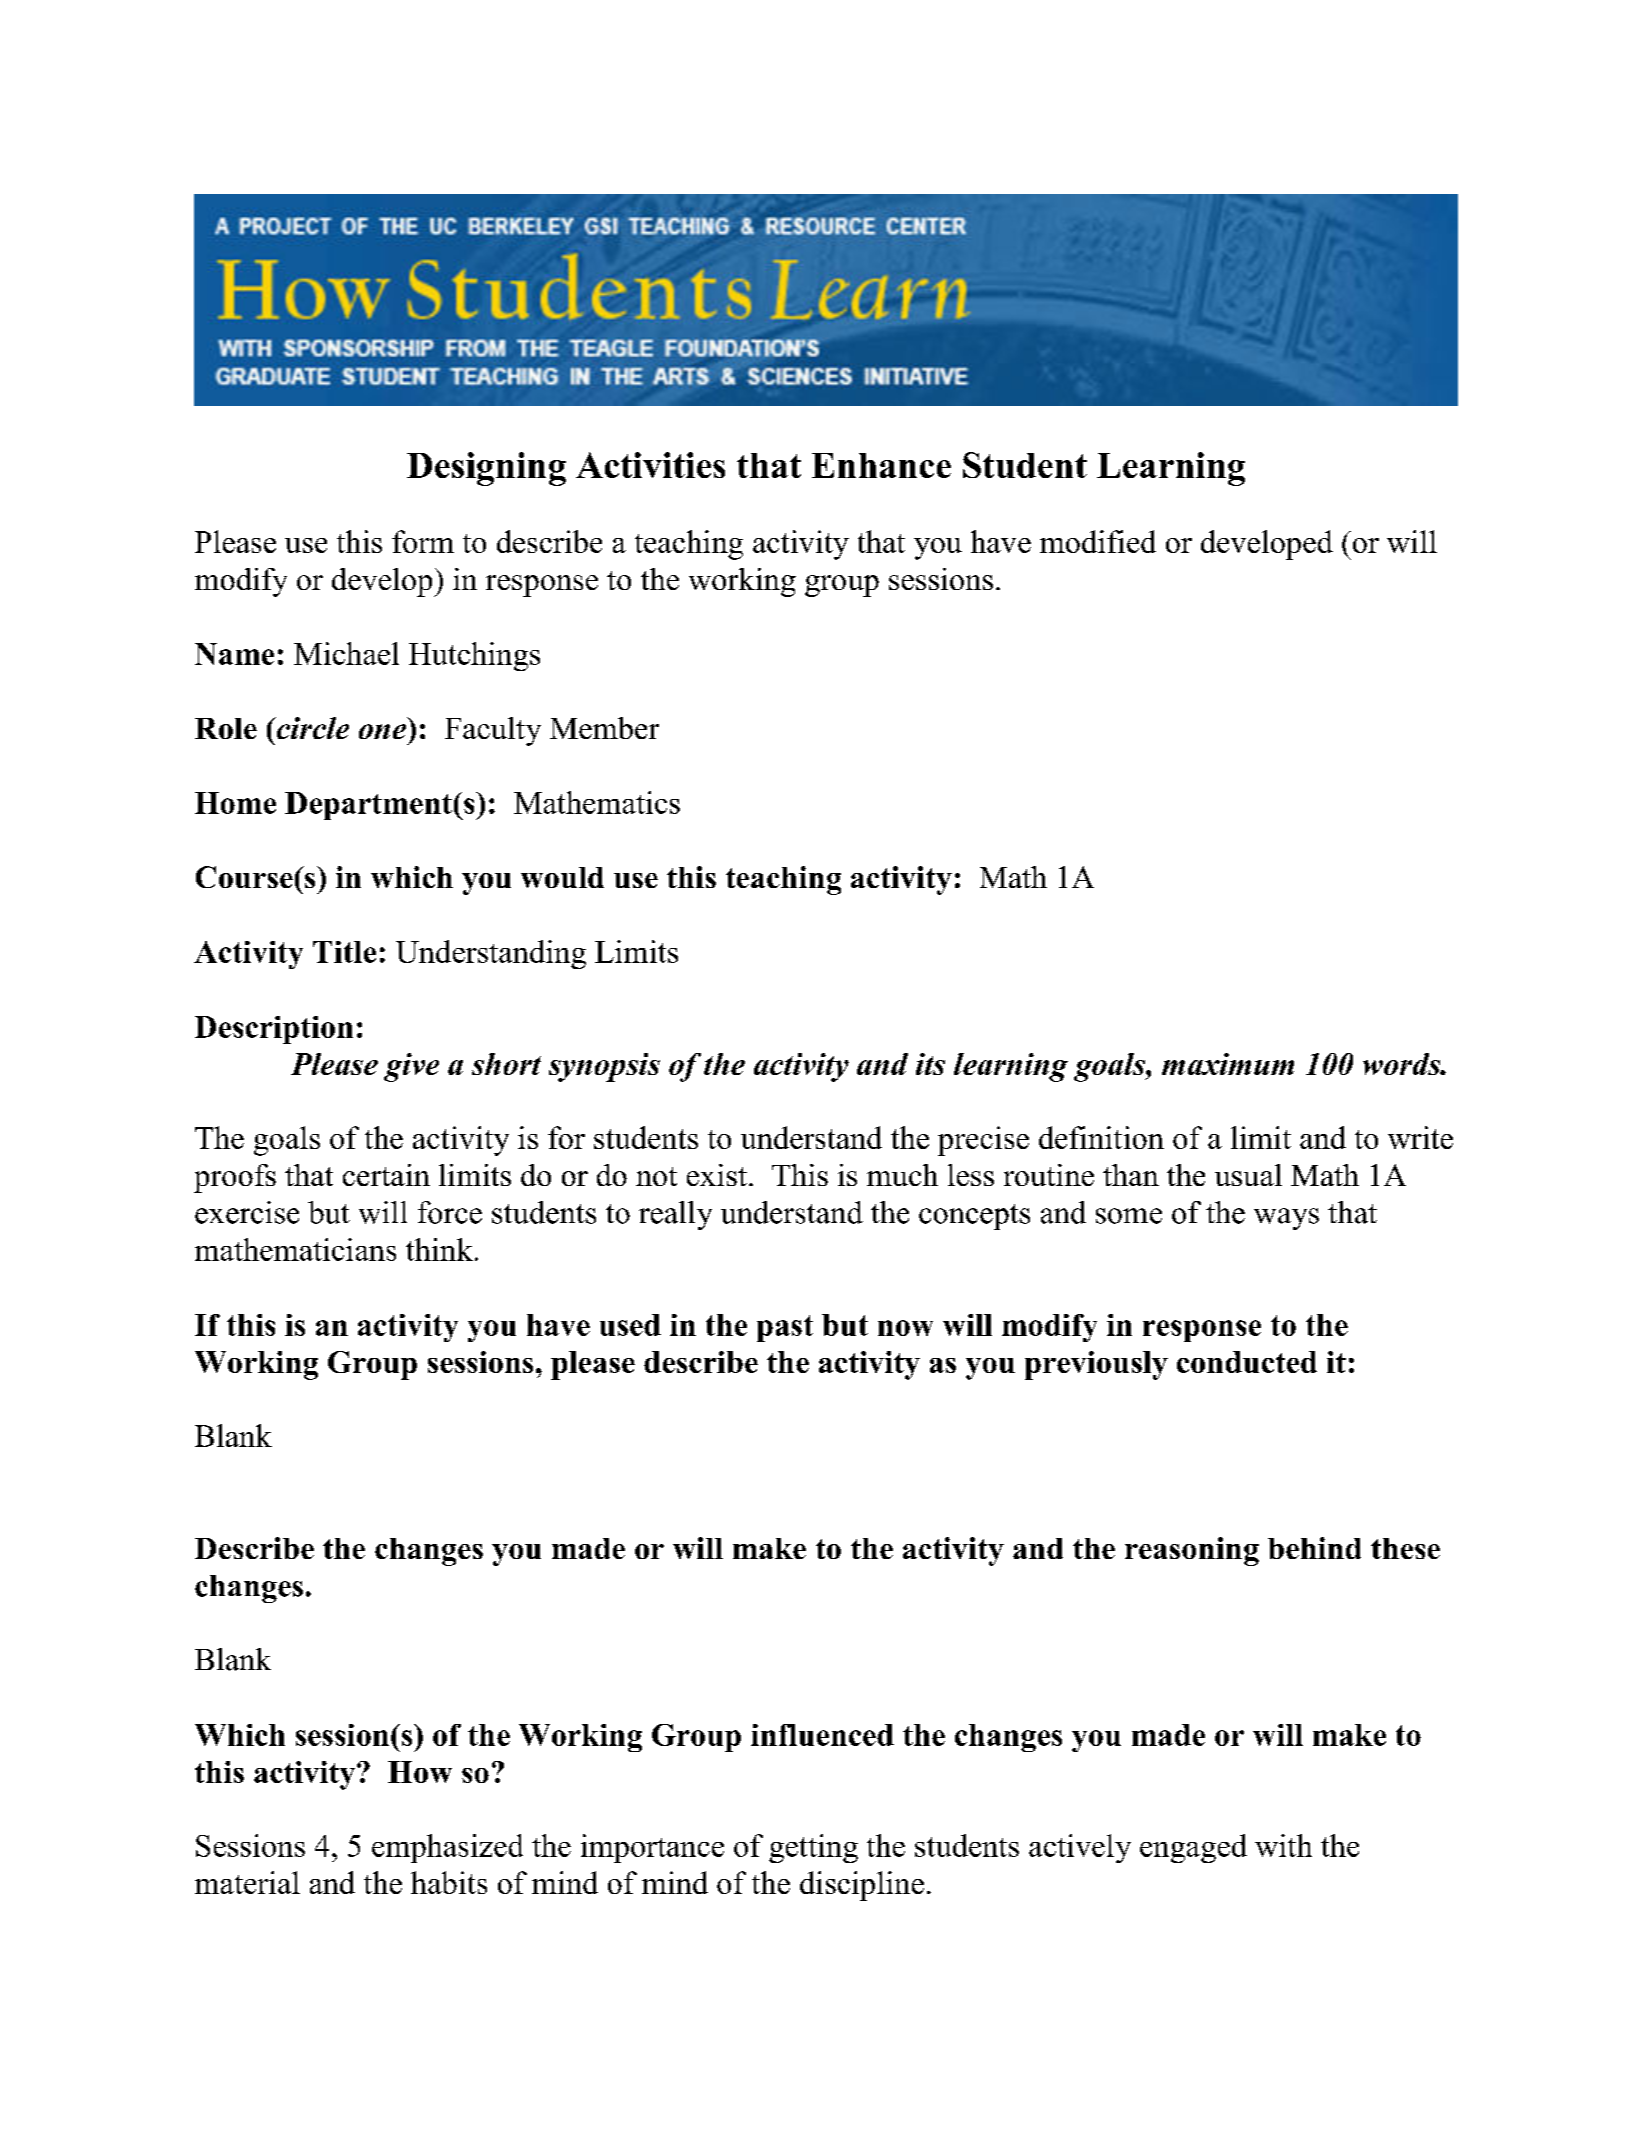  I want to click on getting, so click(813, 1848).
